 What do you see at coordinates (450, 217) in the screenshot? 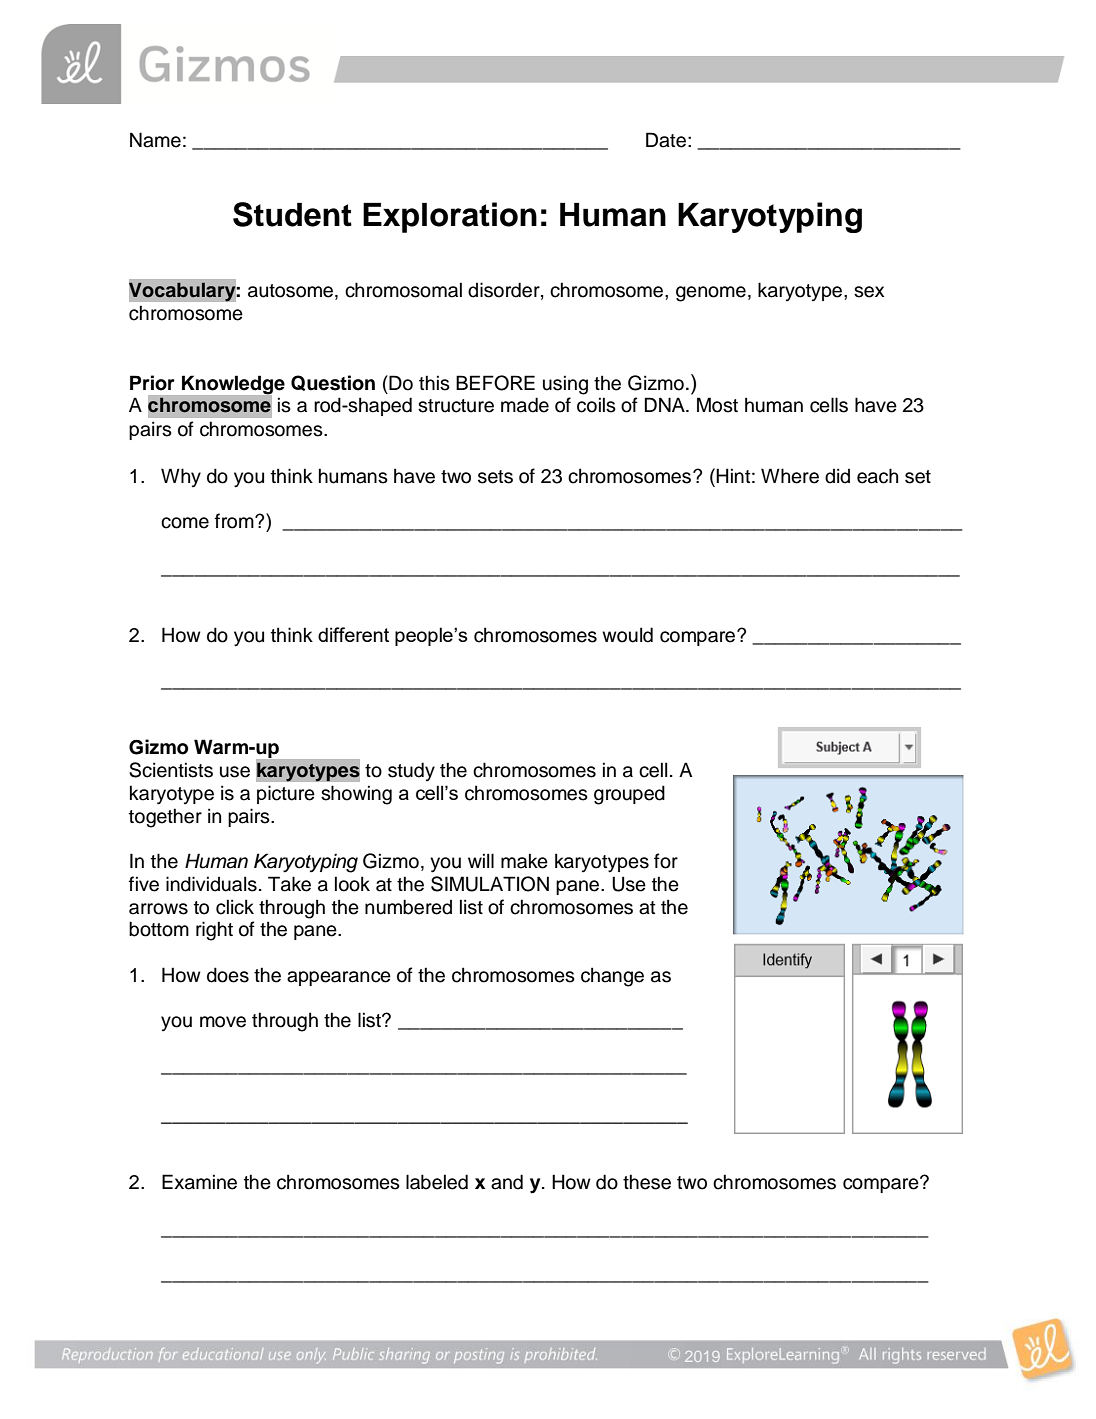
I see `Exploration` at bounding box center [450, 217].
